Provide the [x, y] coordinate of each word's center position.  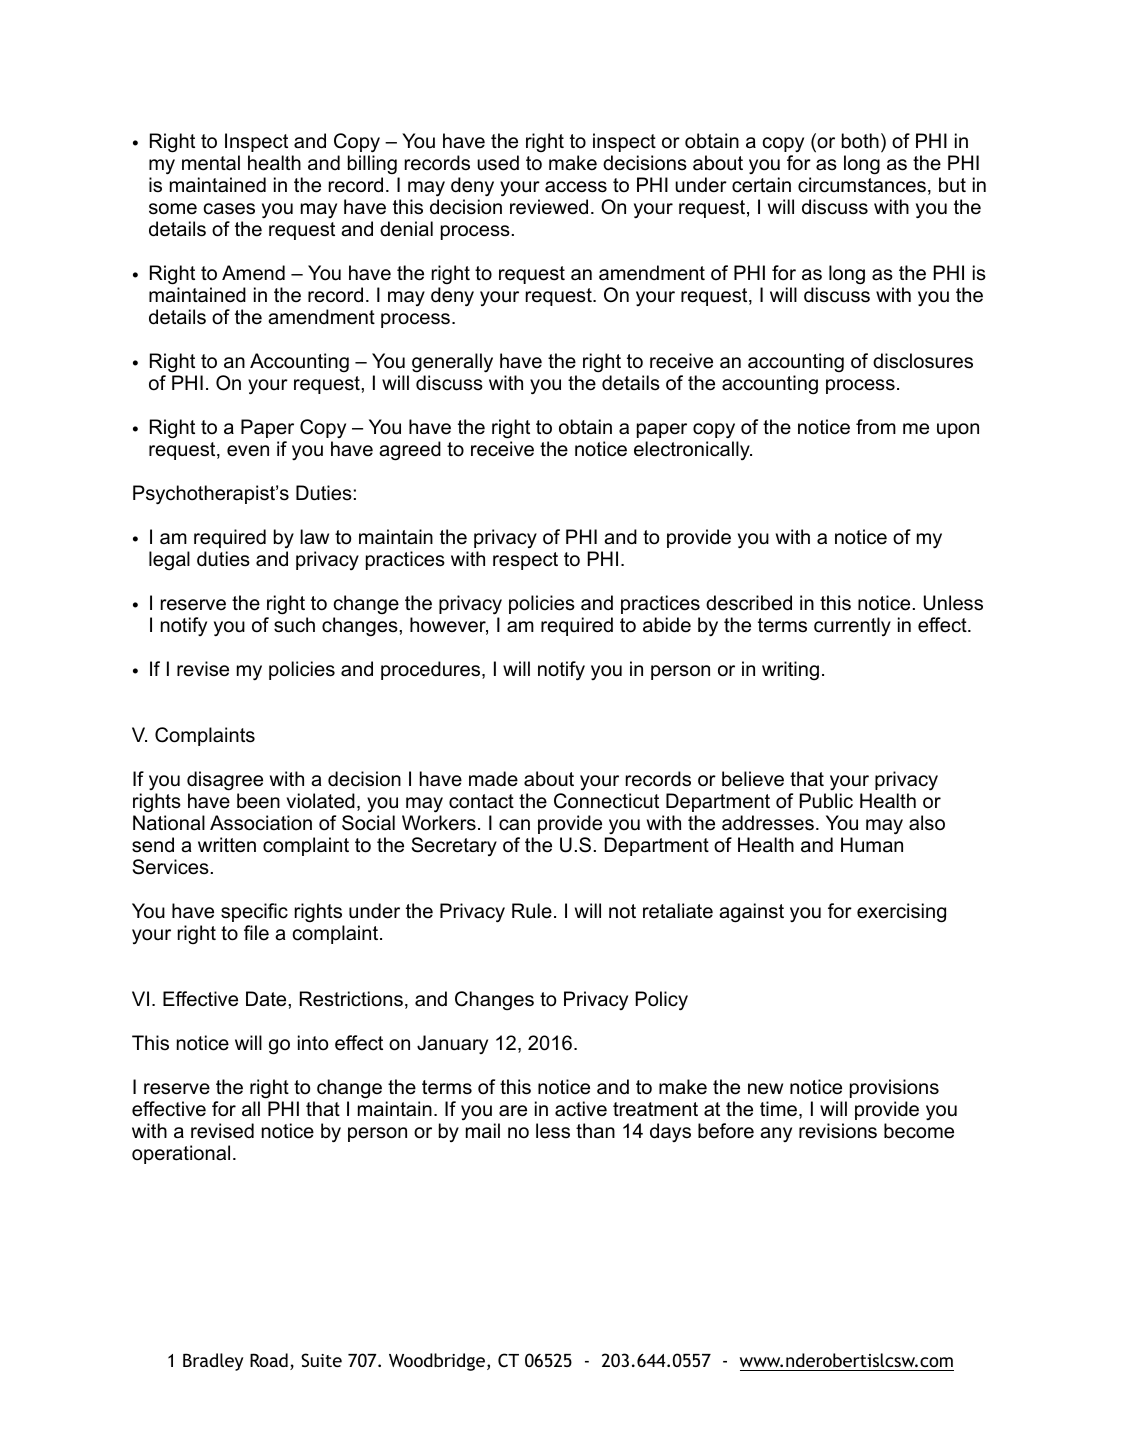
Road [269, 1360]
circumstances [862, 185]
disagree [225, 781]
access [576, 187]
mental [211, 163]
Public [826, 801]
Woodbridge [437, 1362]
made [493, 779]
